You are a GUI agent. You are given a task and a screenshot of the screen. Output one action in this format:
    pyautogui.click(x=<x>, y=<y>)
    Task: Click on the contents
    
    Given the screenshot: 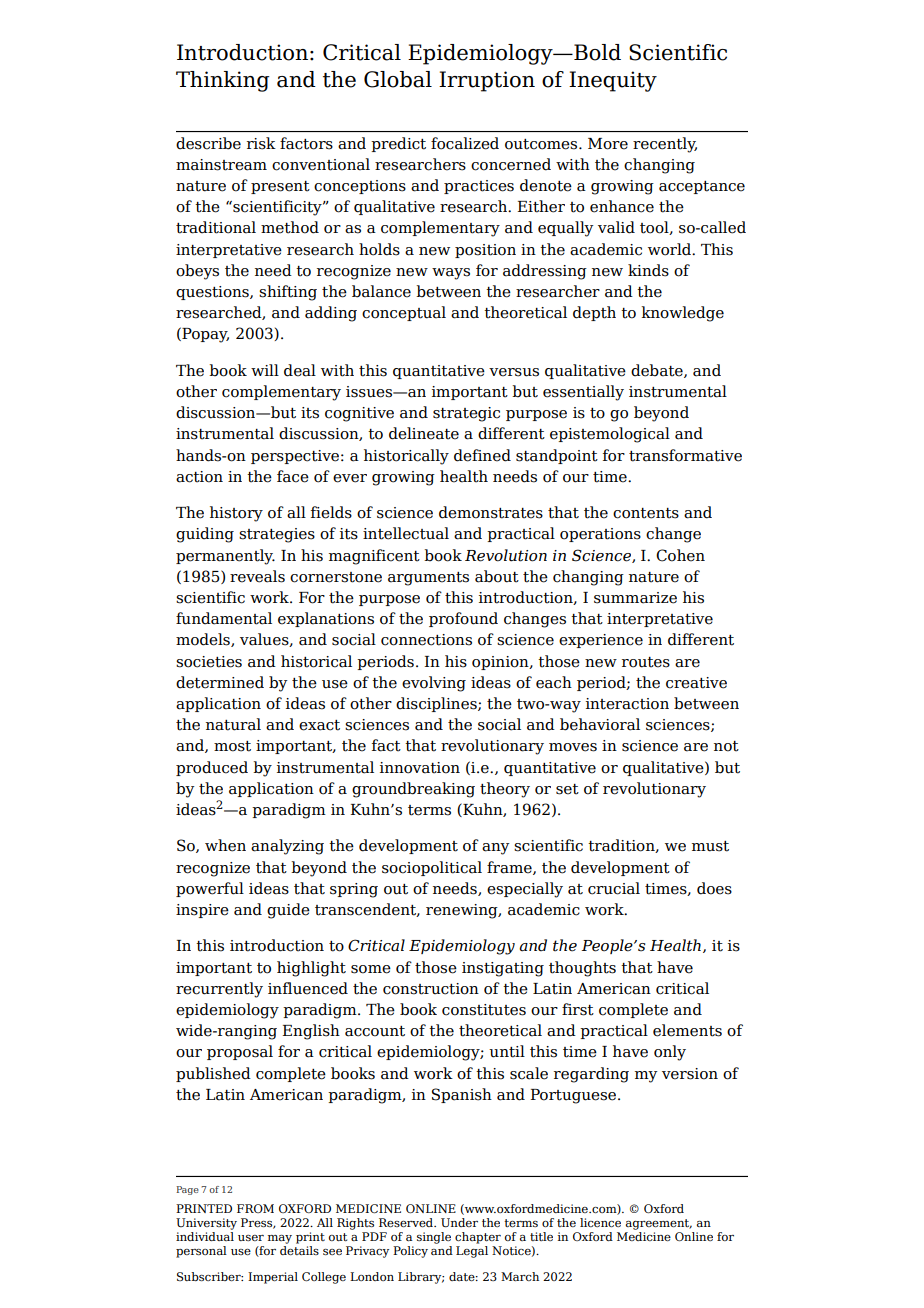 What is the action you would take?
    pyautogui.click(x=646, y=513)
